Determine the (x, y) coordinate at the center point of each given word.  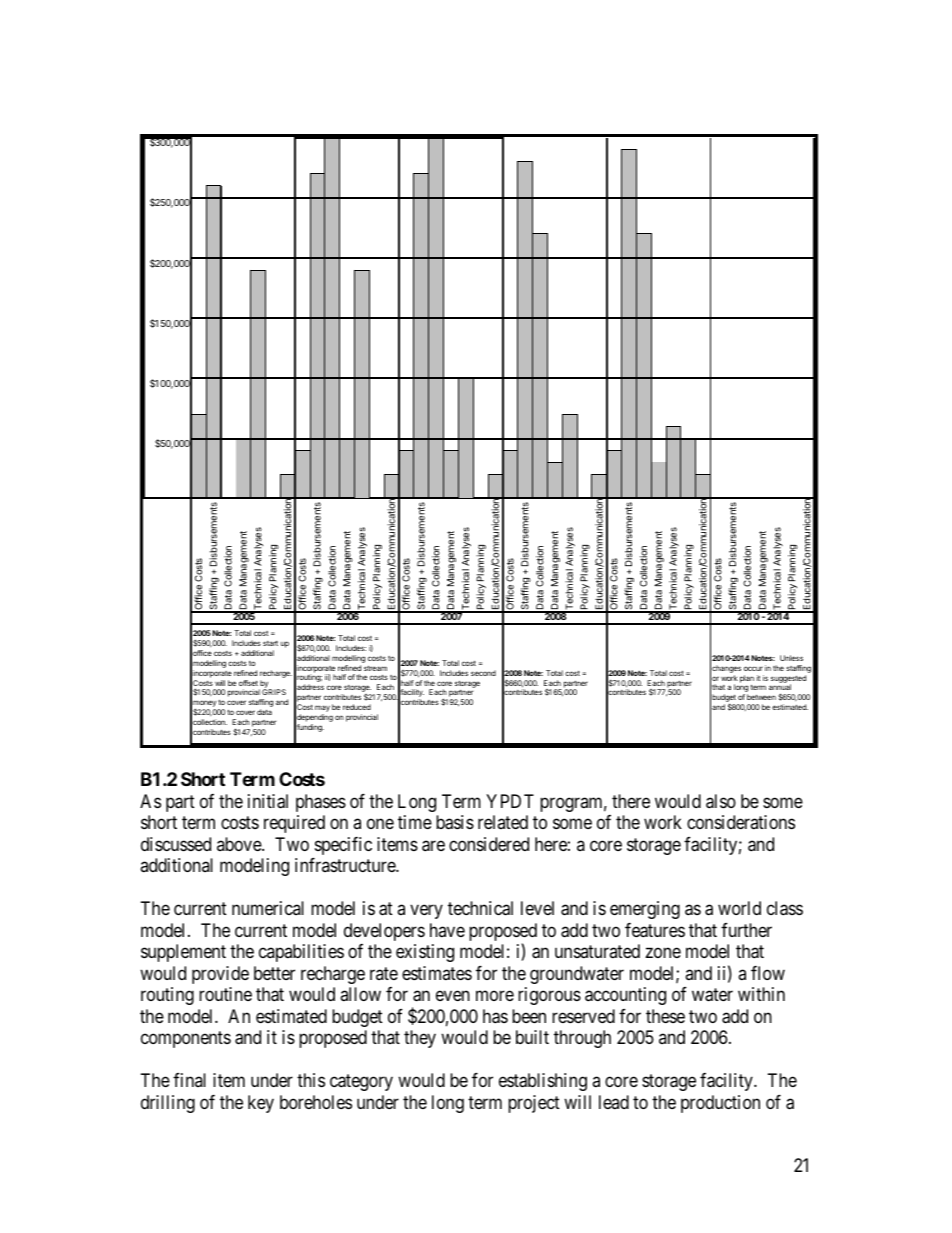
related (503, 822)
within (761, 994)
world (739, 908)
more (495, 996)
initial (268, 801)
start (270, 643)
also (721, 801)
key (261, 1104)
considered (489, 844)
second (483, 673)
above (240, 844)
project (534, 1104)
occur (753, 668)
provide (220, 975)
